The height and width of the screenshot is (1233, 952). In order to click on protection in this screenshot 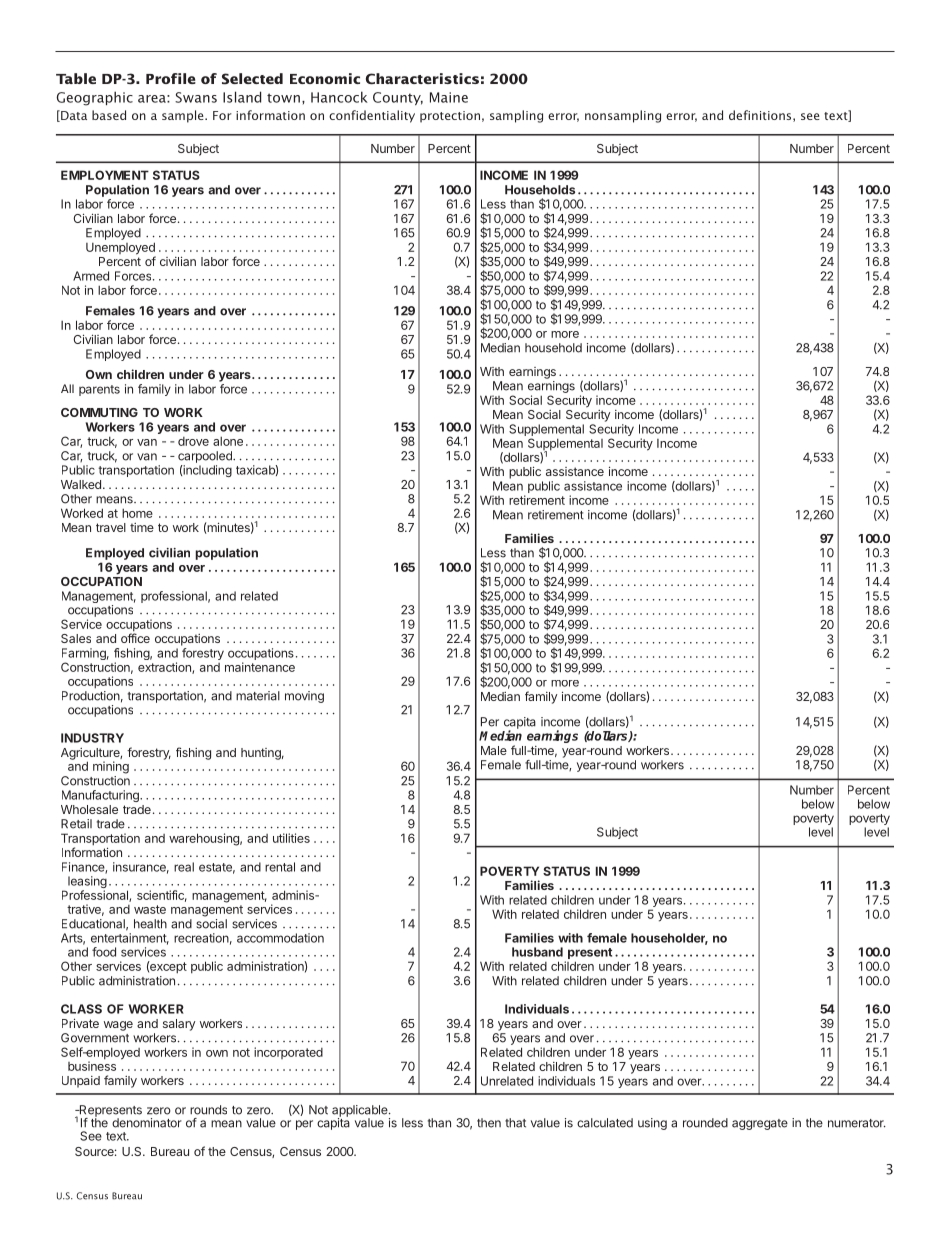, I will do `click(450, 117)`.
